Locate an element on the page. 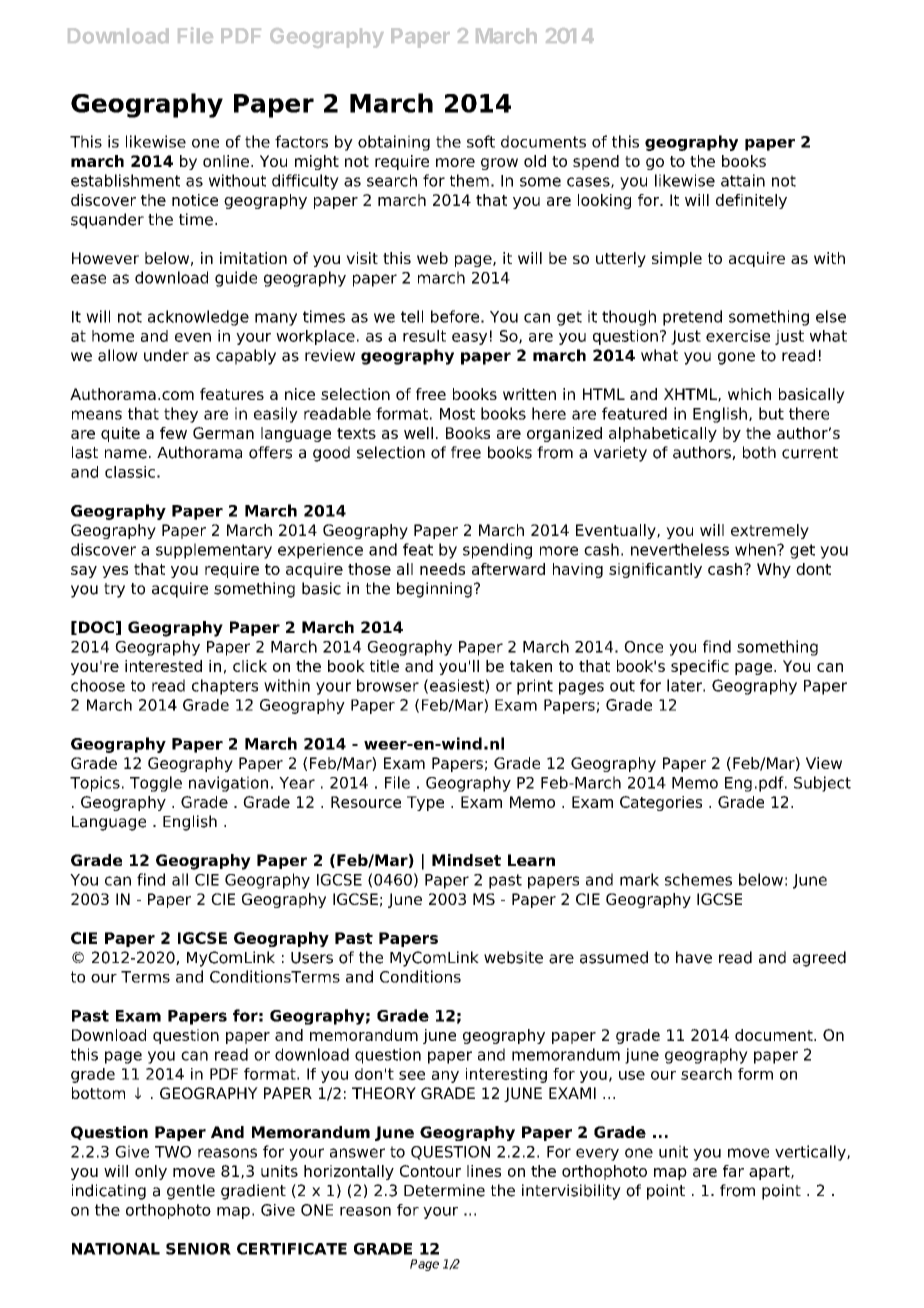 The image size is (924, 1308). supplementary is located at coordinates (214, 551).
